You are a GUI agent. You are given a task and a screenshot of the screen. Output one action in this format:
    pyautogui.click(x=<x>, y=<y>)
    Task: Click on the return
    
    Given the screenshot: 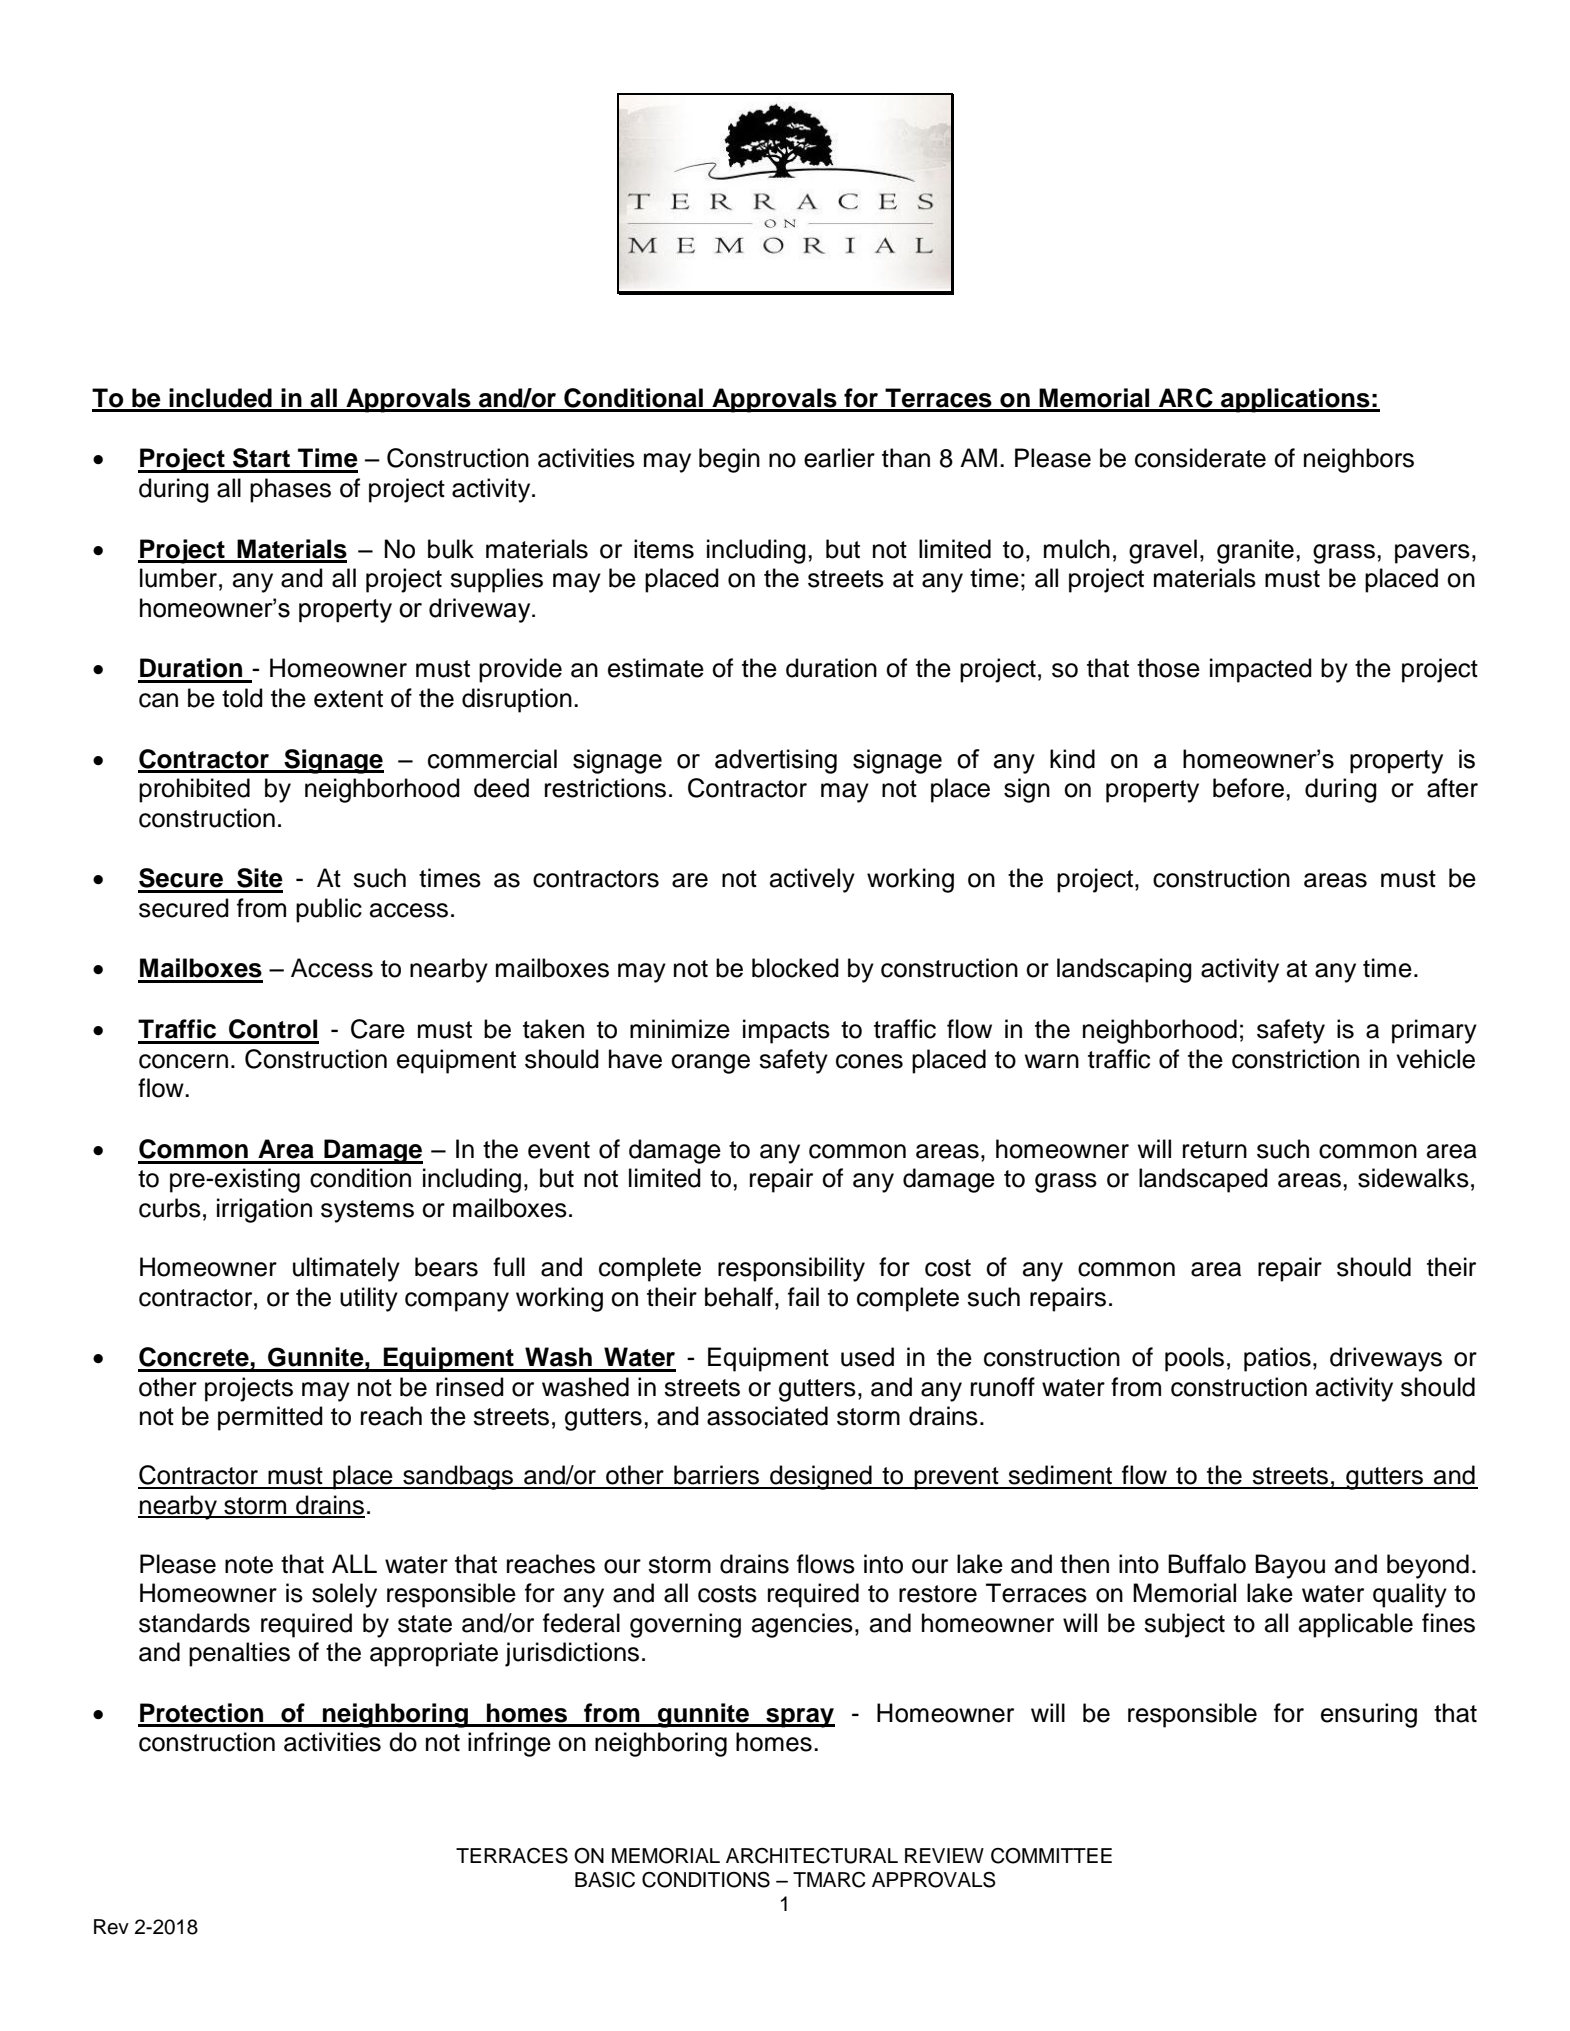 What is the action you would take?
    pyautogui.click(x=1215, y=1150)
